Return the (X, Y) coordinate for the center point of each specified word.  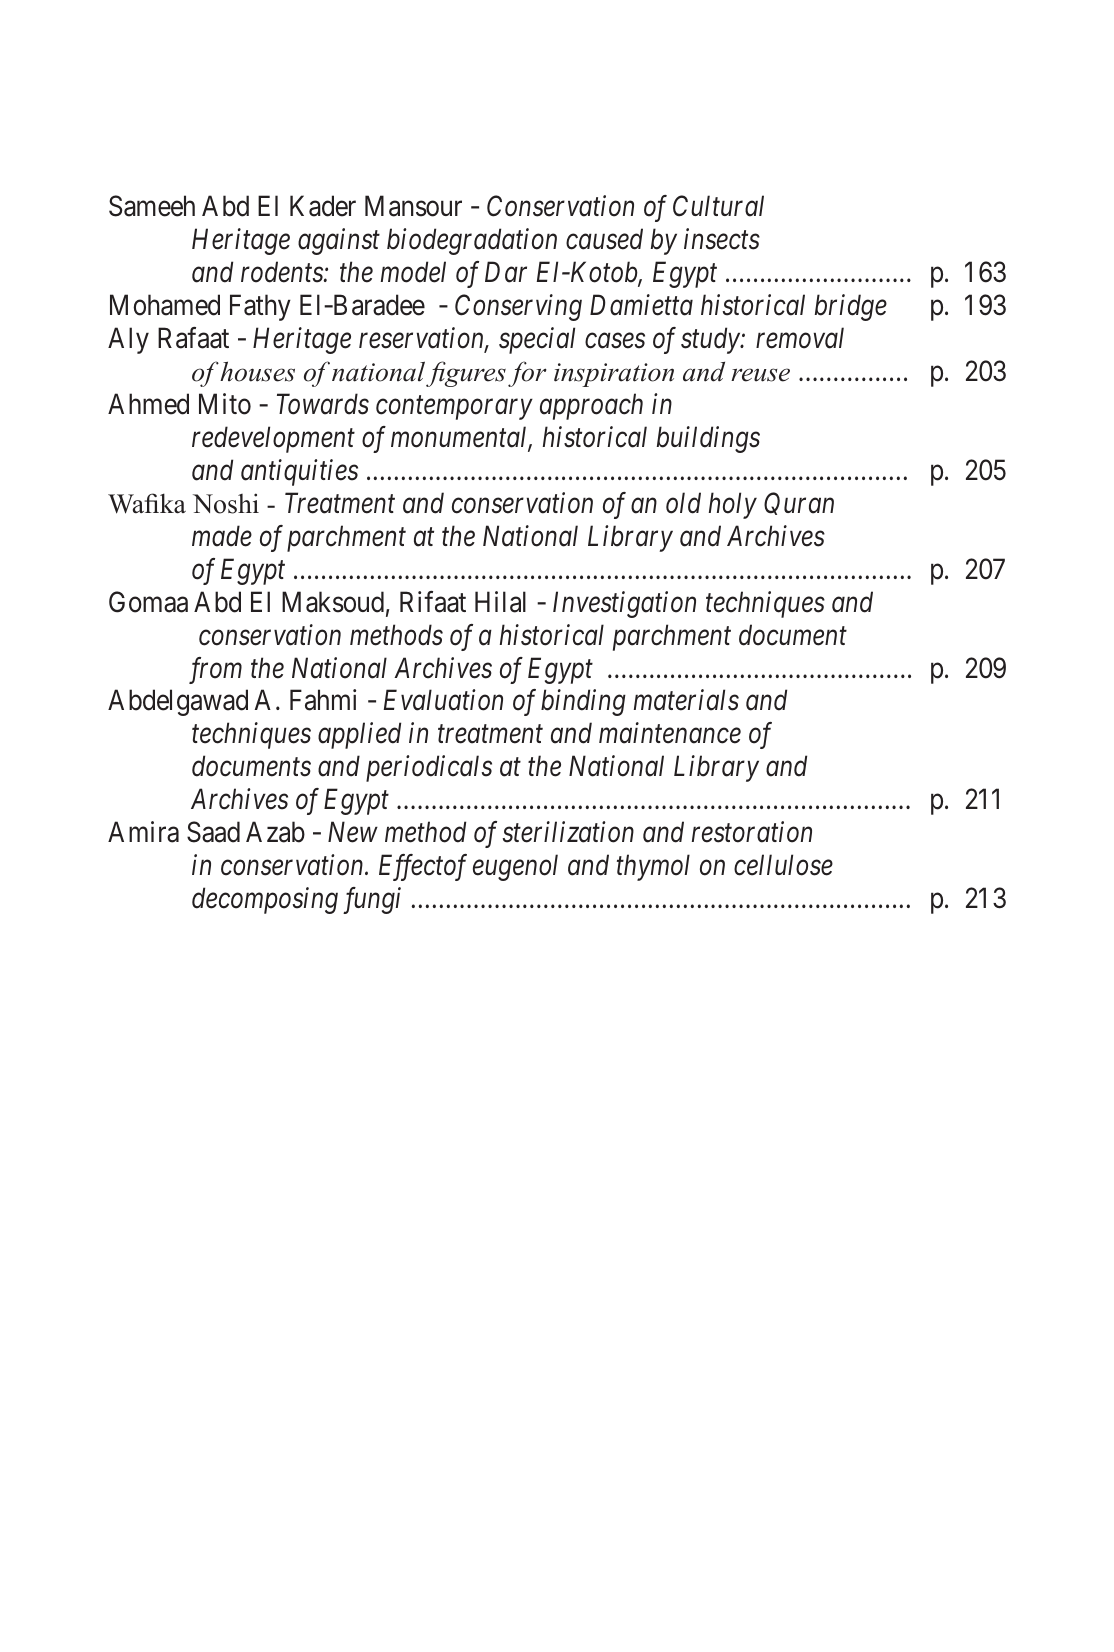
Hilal (500, 602)
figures (466, 374)
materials (686, 700)
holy (733, 505)
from (215, 670)
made (222, 536)
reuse (760, 375)
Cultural (718, 206)
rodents (283, 272)
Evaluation (443, 700)
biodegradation (472, 241)
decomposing (265, 900)
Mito (225, 404)
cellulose (783, 865)
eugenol (515, 867)
